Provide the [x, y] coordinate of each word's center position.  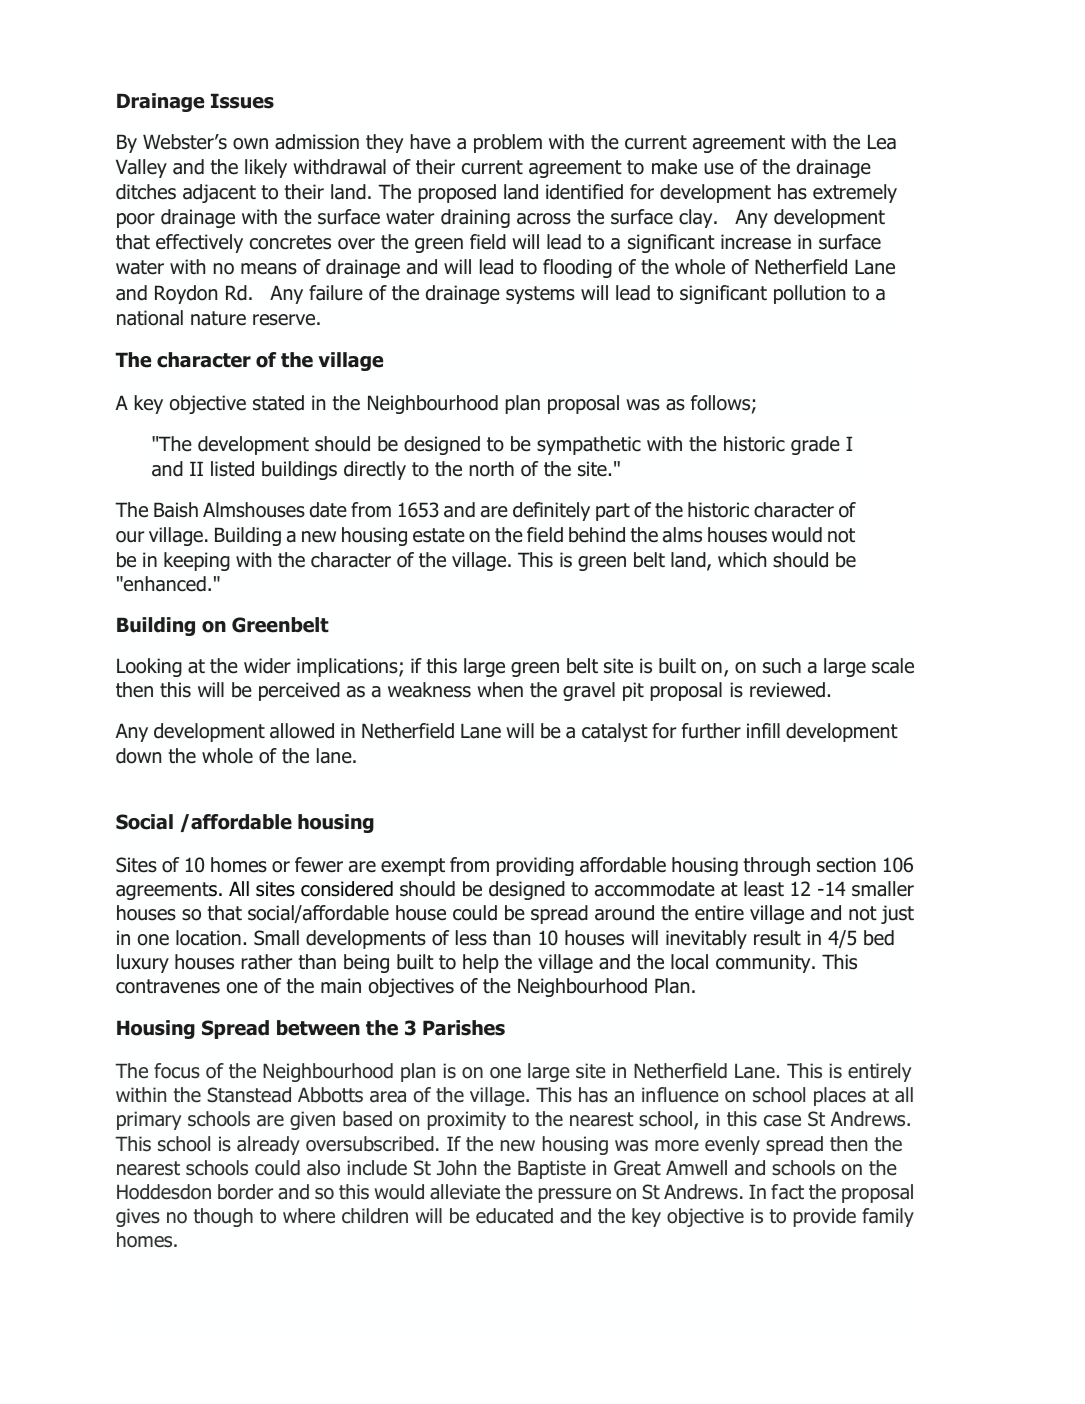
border [245, 1192]
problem [508, 143]
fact [787, 1192]
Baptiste [552, 1169]
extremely [855, 193]
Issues [242, 101]
